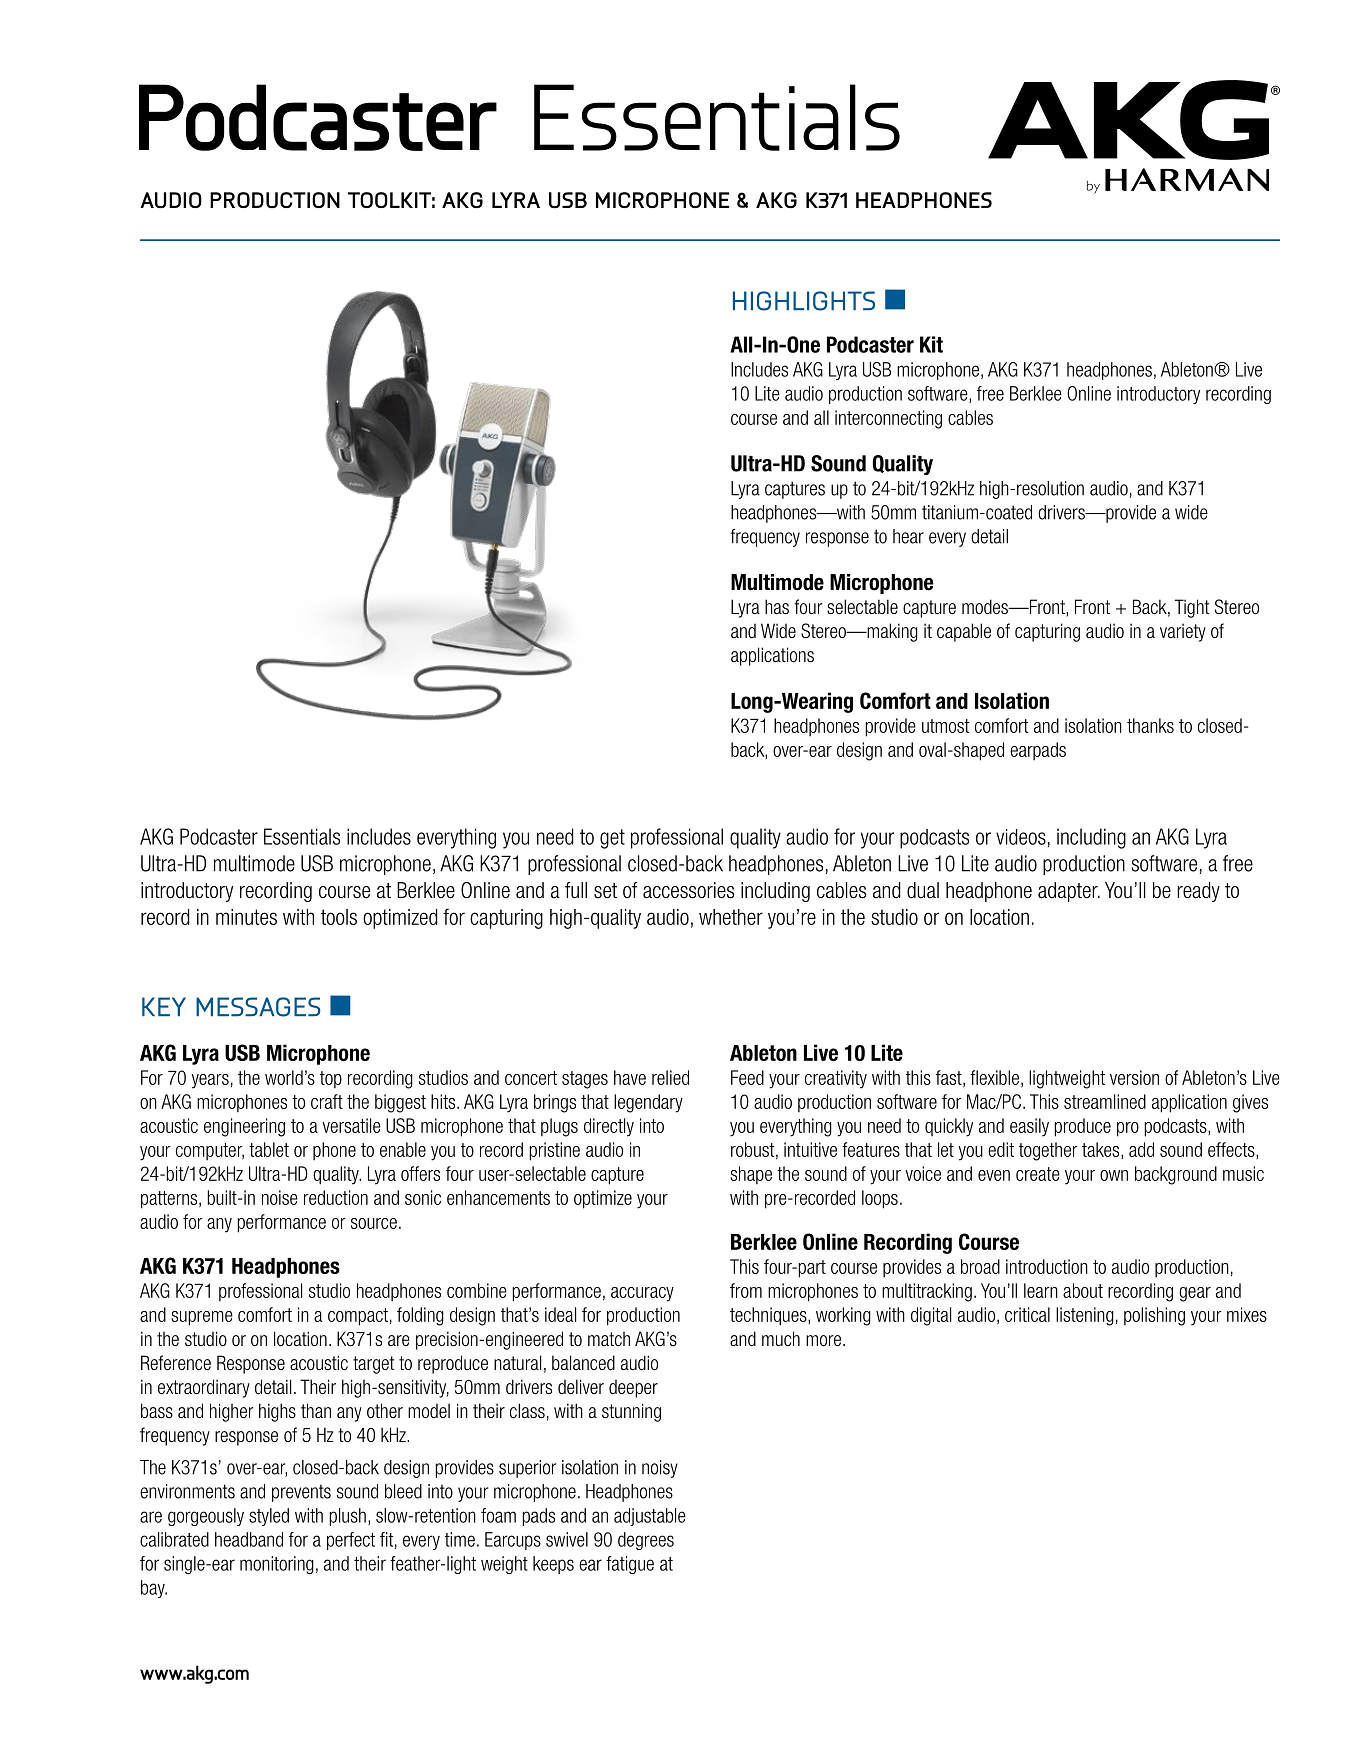  I want to click on hear, so click(908, 536).
